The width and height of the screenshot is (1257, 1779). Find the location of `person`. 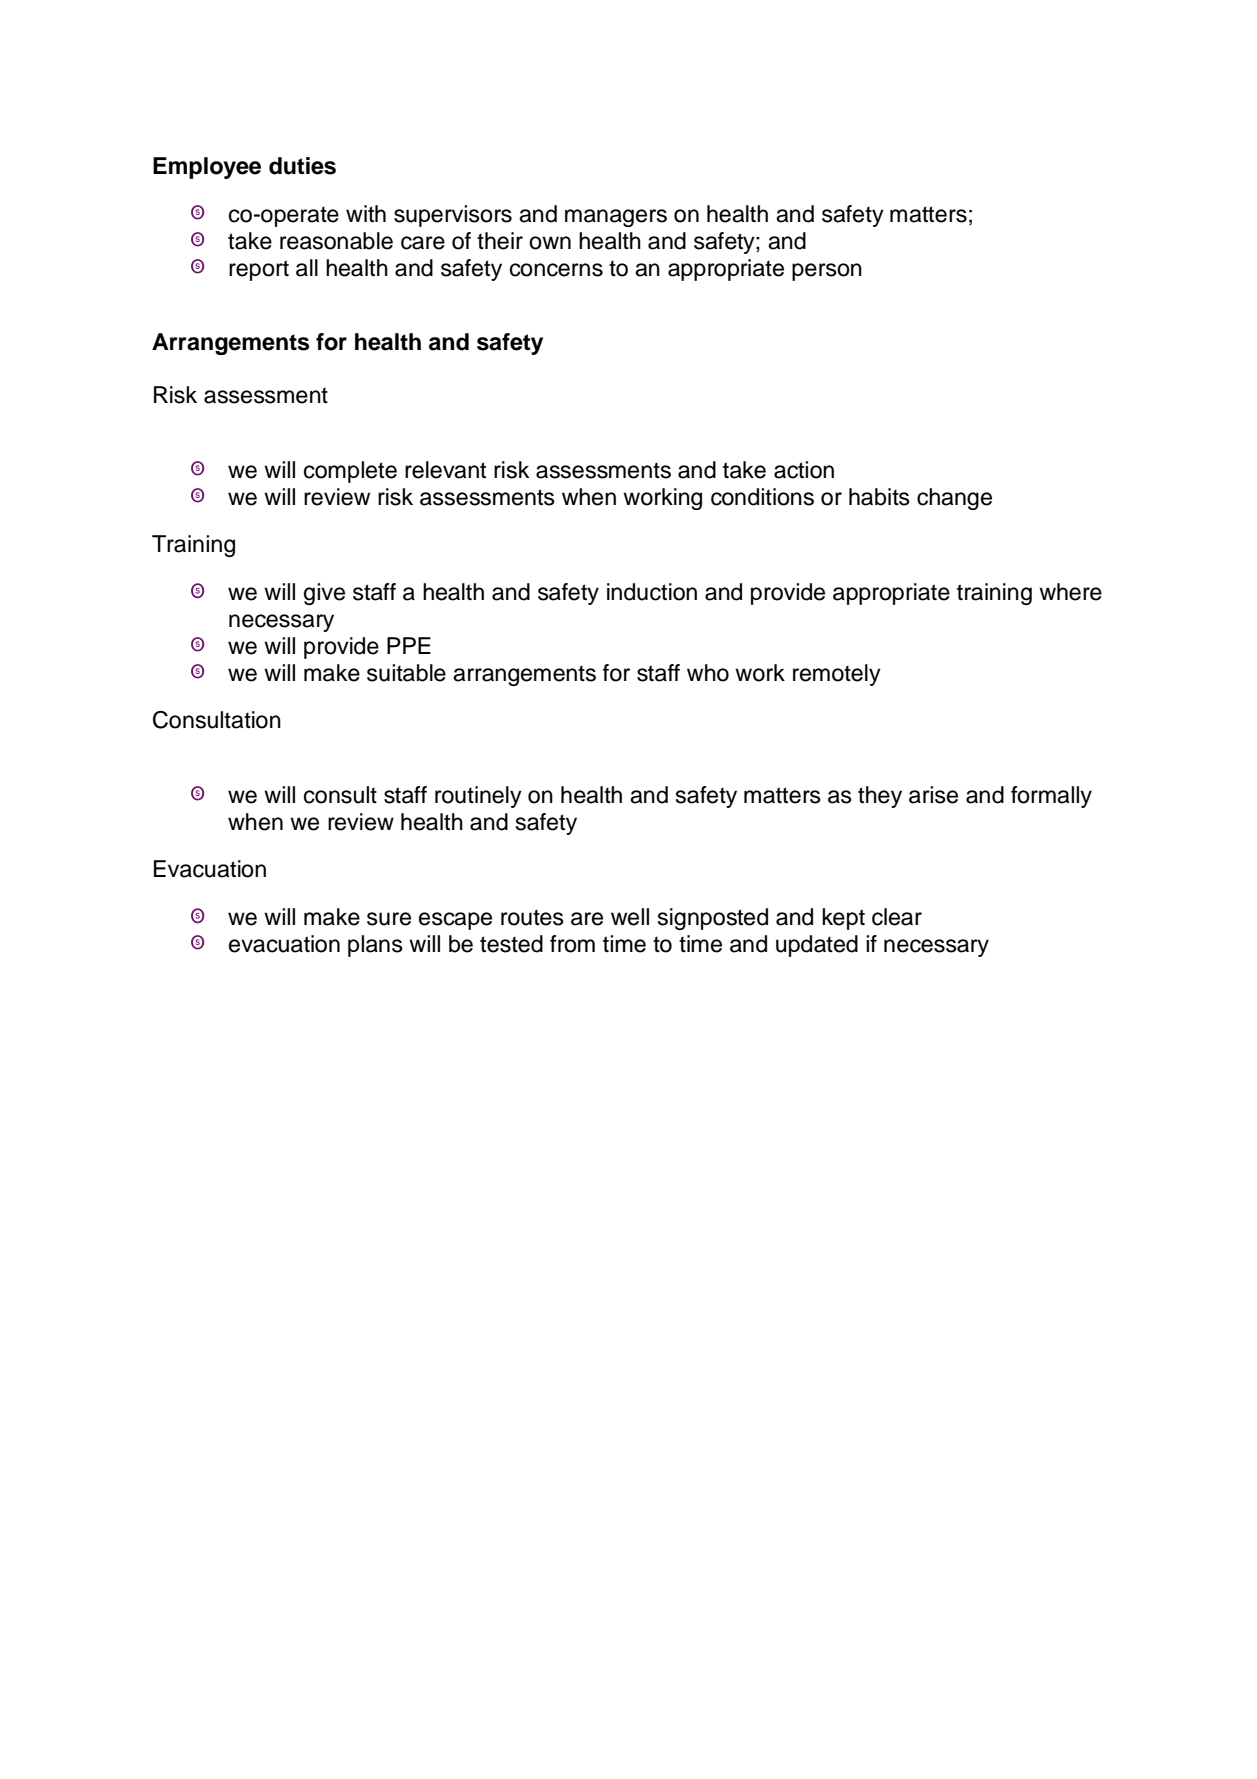

person is located at coordinates (827, 272).
